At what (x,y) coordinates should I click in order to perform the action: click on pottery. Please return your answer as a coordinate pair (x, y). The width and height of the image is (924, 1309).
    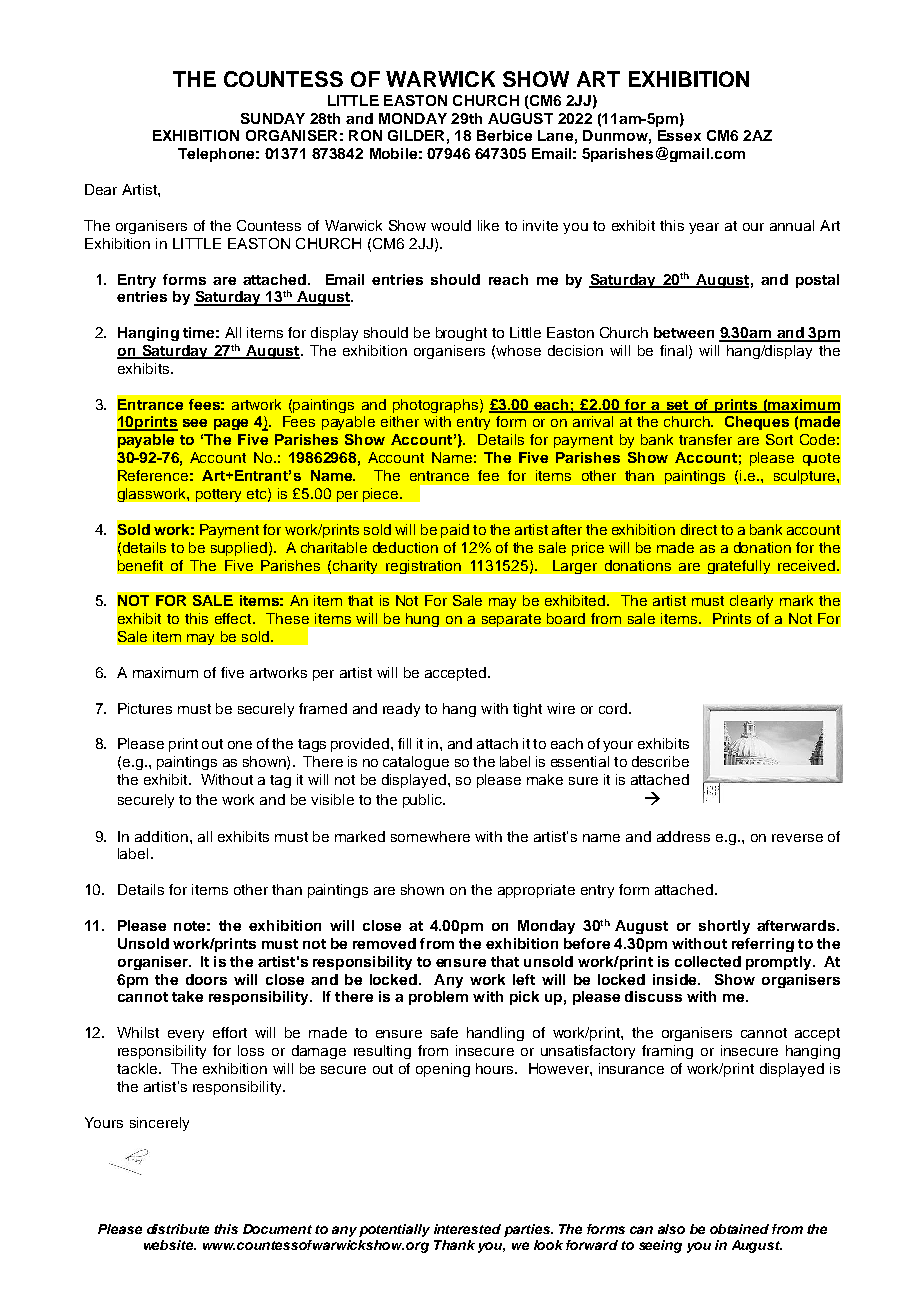
    Looking at the image, I should click on (218, 495).
